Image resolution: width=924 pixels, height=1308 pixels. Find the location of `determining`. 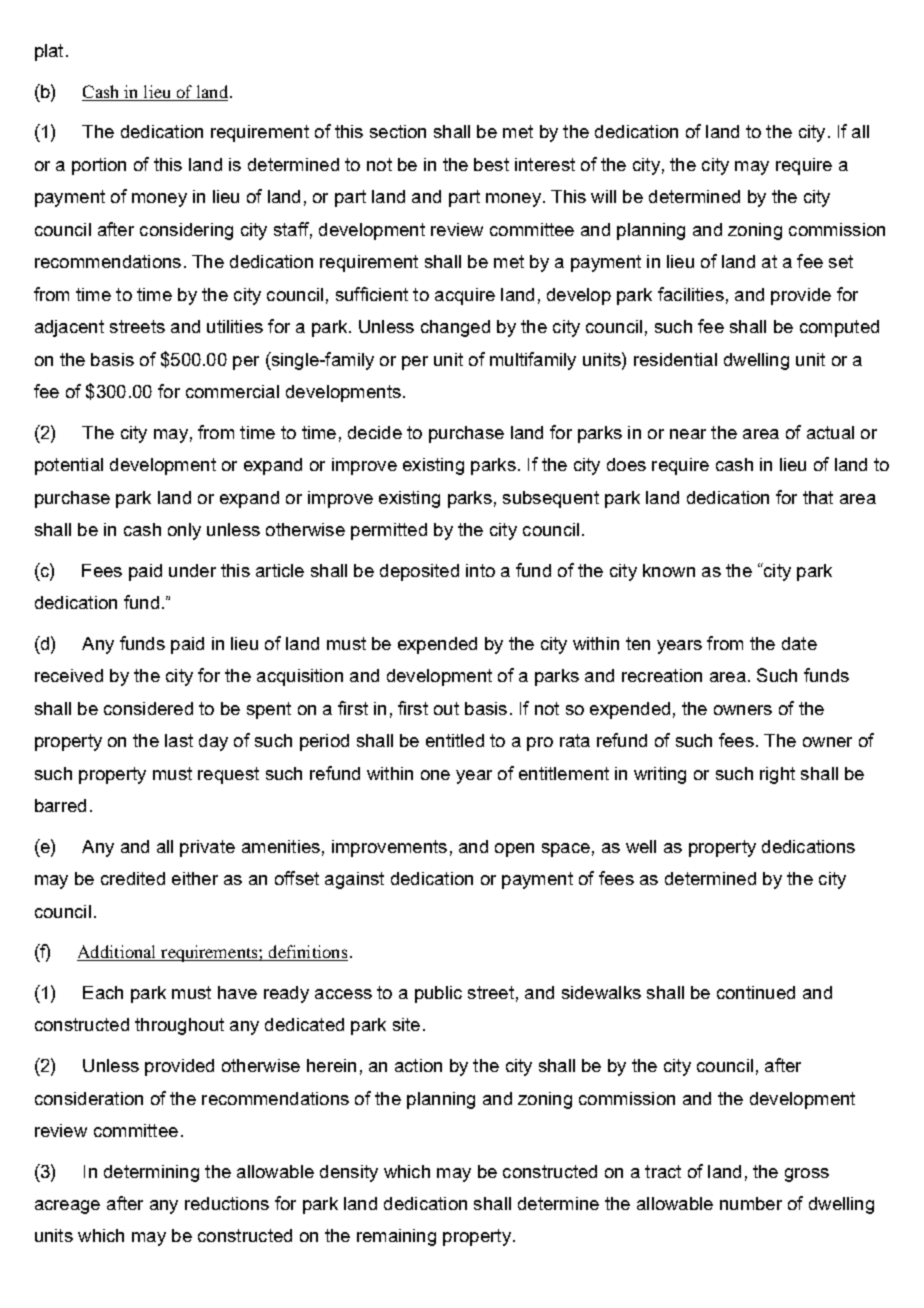

determining is located at coordinates (151, 1173).
